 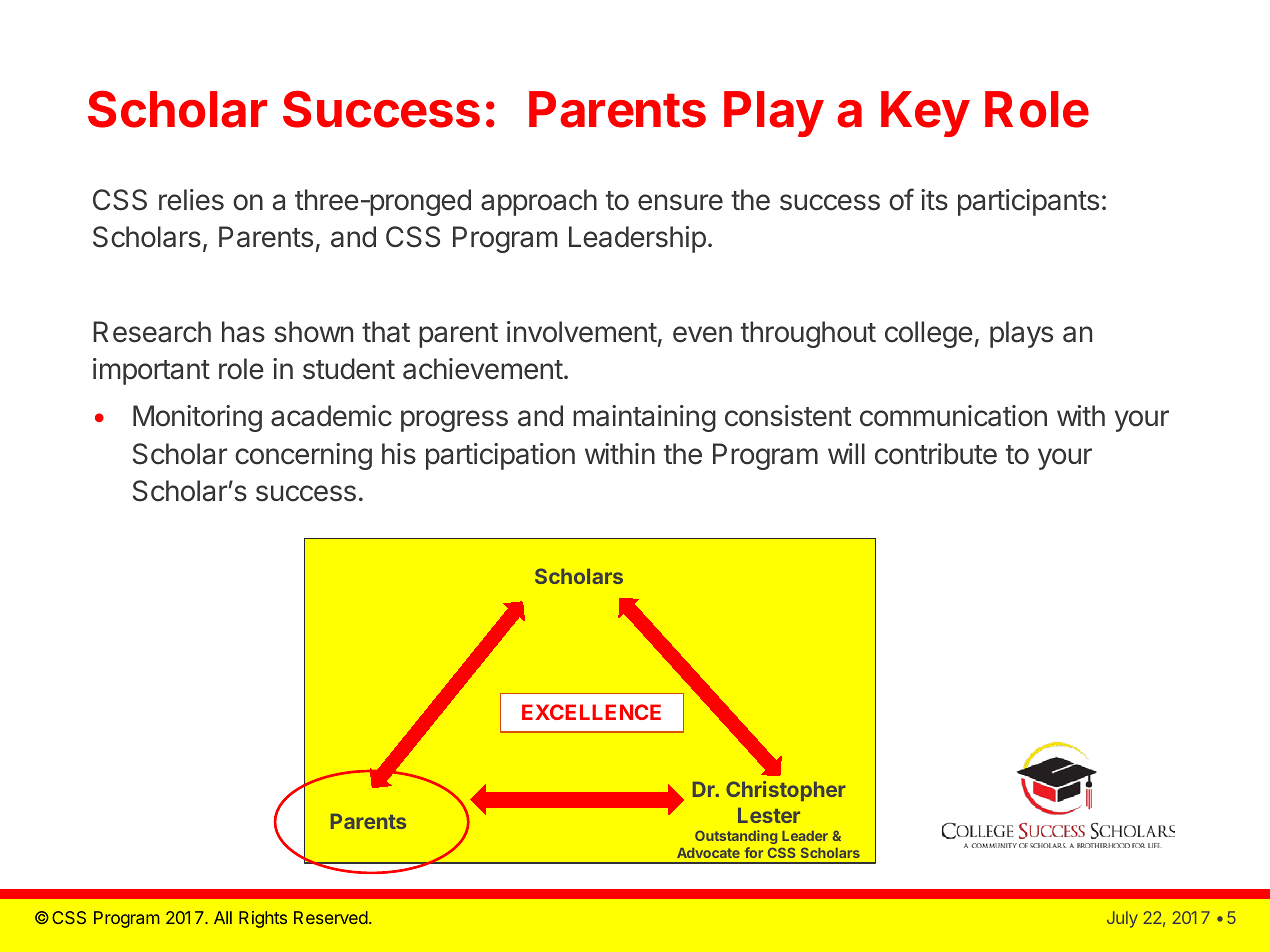 I want to click on participation, so click(x=500, y=456).
